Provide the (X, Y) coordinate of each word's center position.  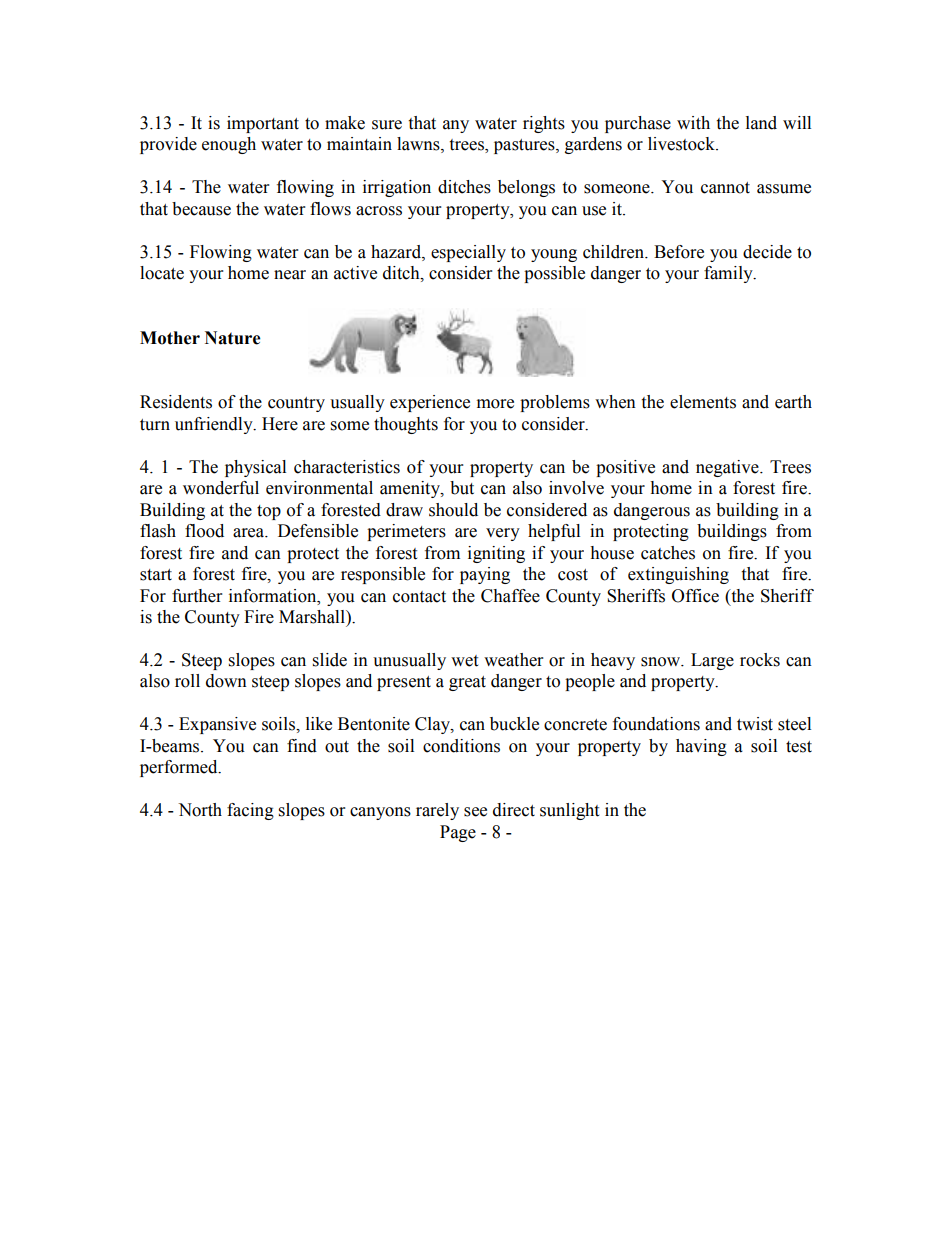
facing (250, 811)
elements (703, 402)
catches (668, 553)
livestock (682, 144)
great (467, 683)
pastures (525, 146)
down (226, 681)
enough (229, 145)
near (290, 275)
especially (468, 253)
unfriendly (215, 425)
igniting (496, 554)
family (729, 274)
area (250, 533)
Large (712, 661)
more (495, 404)
